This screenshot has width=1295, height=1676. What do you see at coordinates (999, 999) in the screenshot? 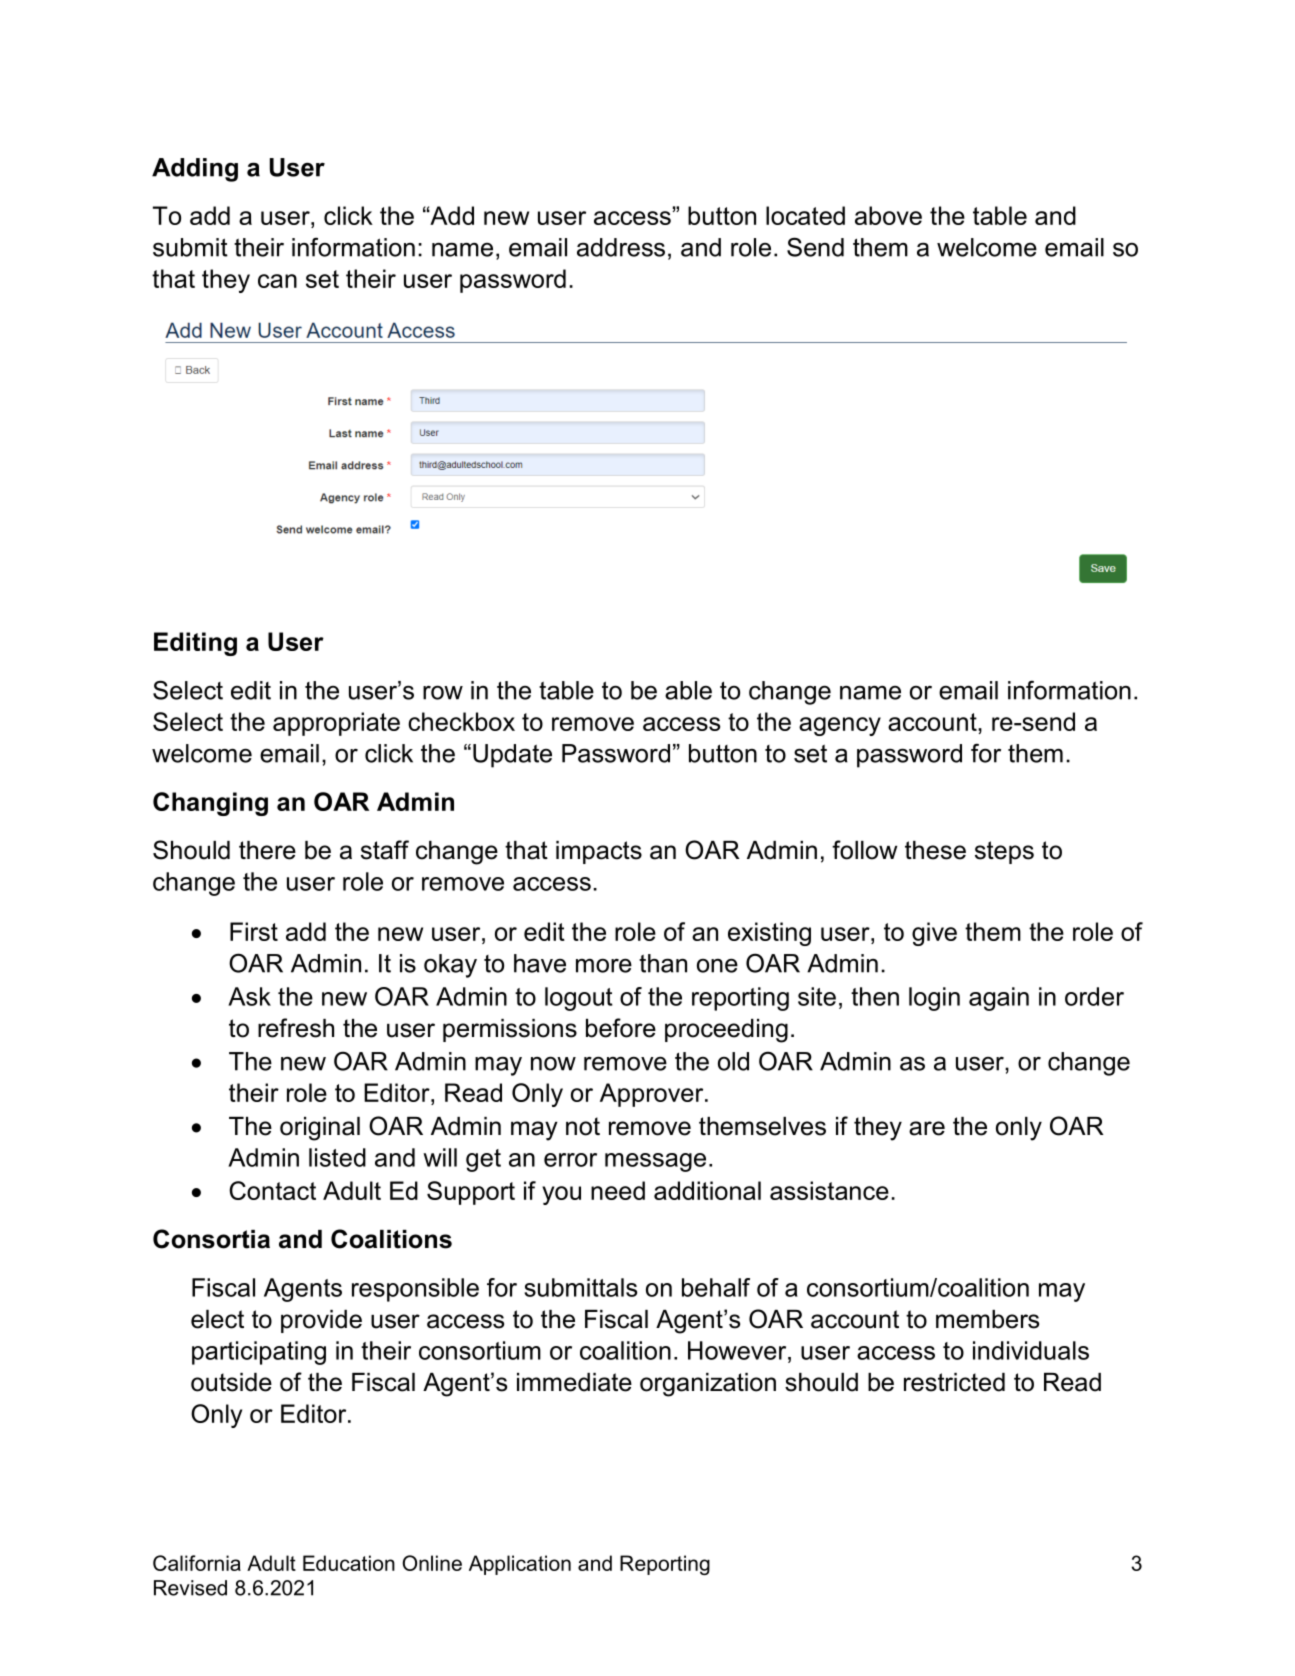
I see `again` at bounding box center [999, 999].
